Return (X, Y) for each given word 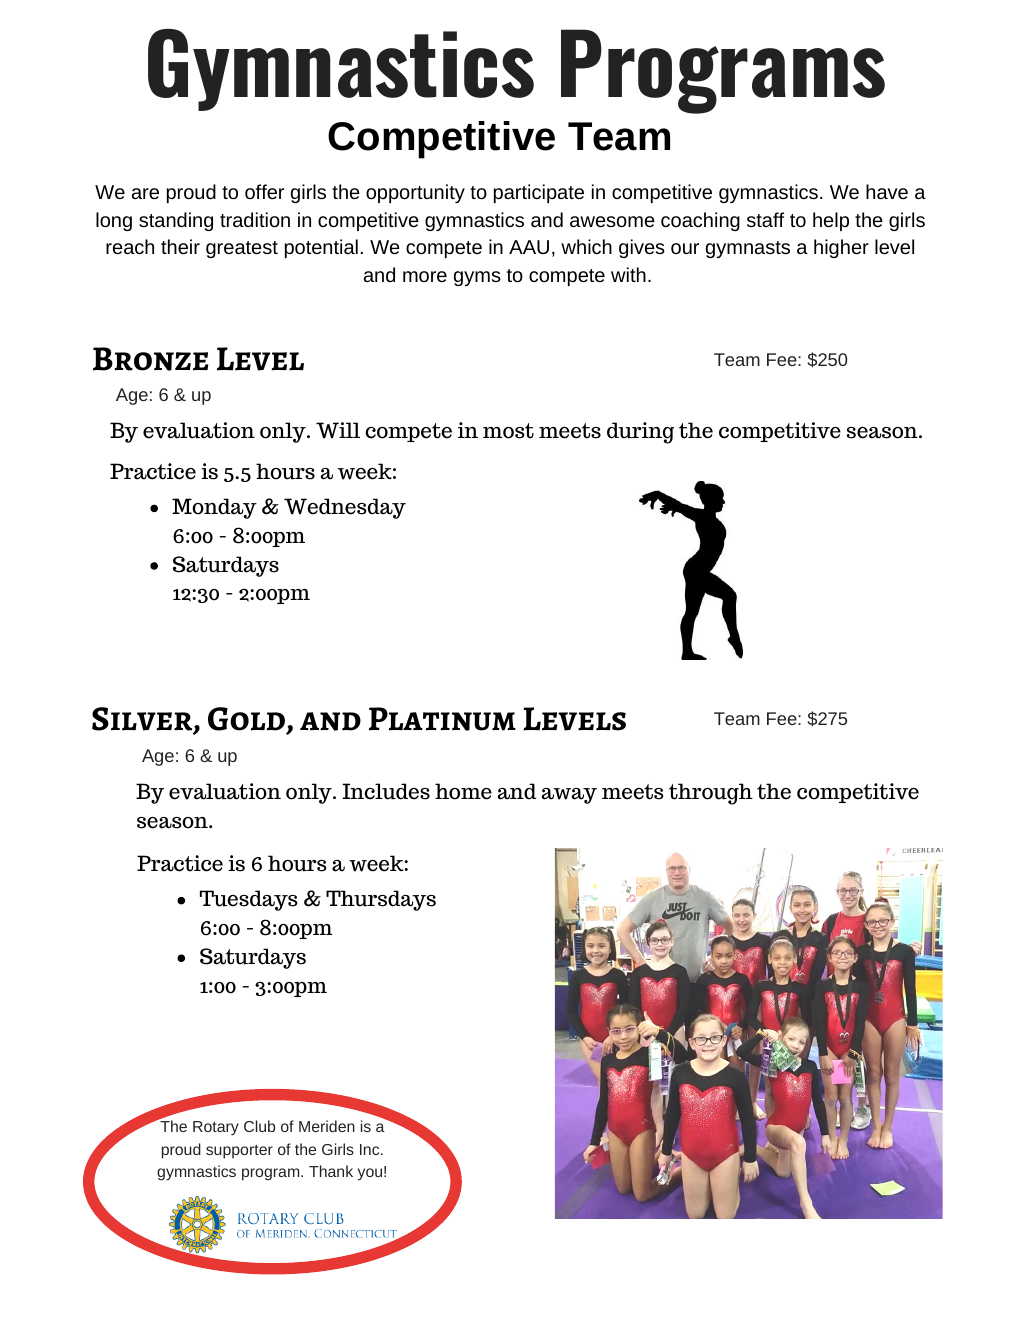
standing (176, 221)
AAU (529, 247)
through (711, 794)
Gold (248, 720)
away (569, 796)
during (640, 433)
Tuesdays (249, 900)
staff (765, 219)
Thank (331, 1171)
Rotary (216, 1128)
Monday (214, 508)
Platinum (442, 719)
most (508, 431)
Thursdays (381, 900)
